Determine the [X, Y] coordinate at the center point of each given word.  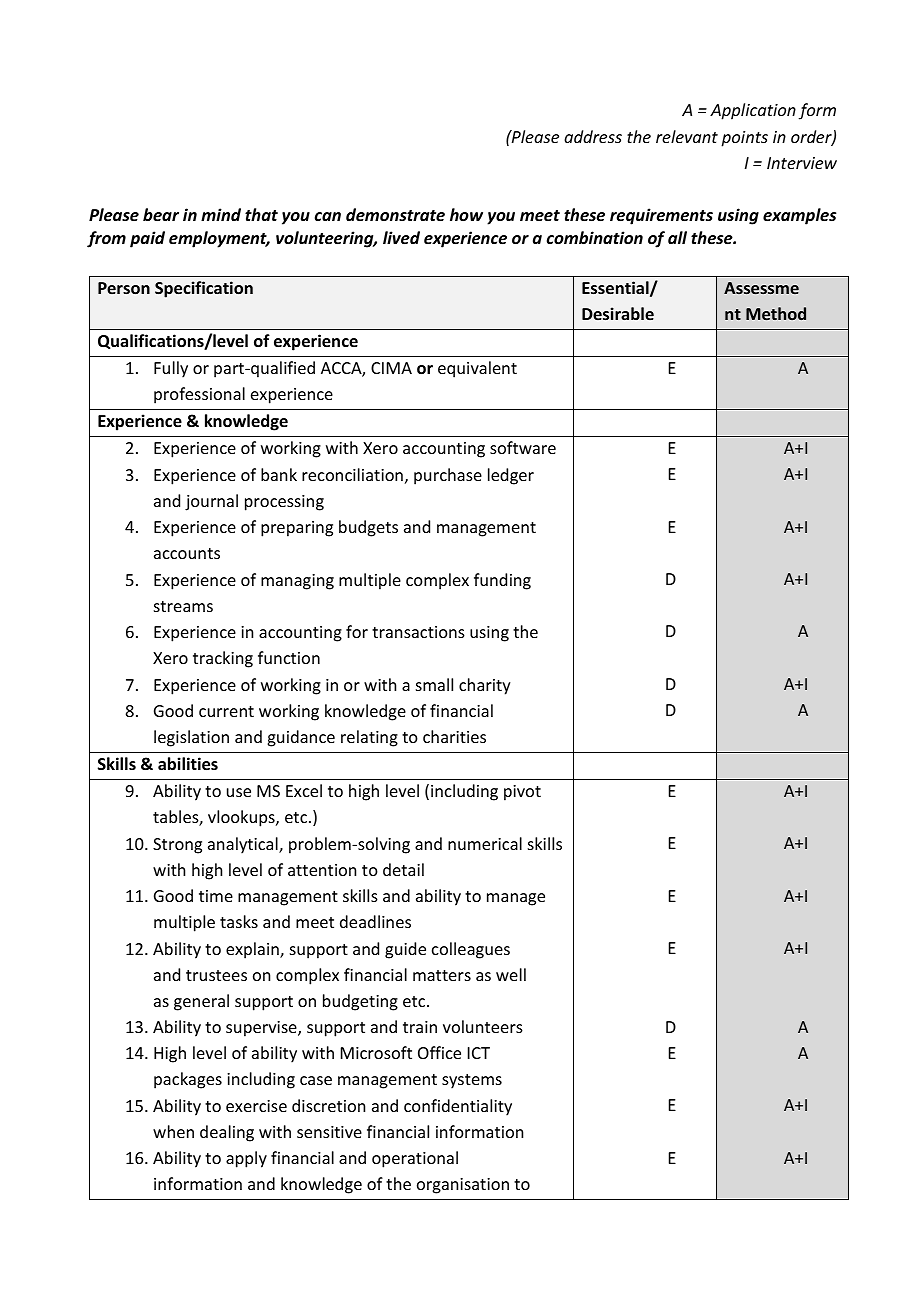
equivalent [477, 369]
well [511, 974]
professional [199, 395]
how [466, 214]
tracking [223, 659]
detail [403, 869]
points [744, 139]
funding [502, 581]
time [216, 896]
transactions [418, 632]
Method [776, 313]
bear [161, 214]
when [173, 1131]
